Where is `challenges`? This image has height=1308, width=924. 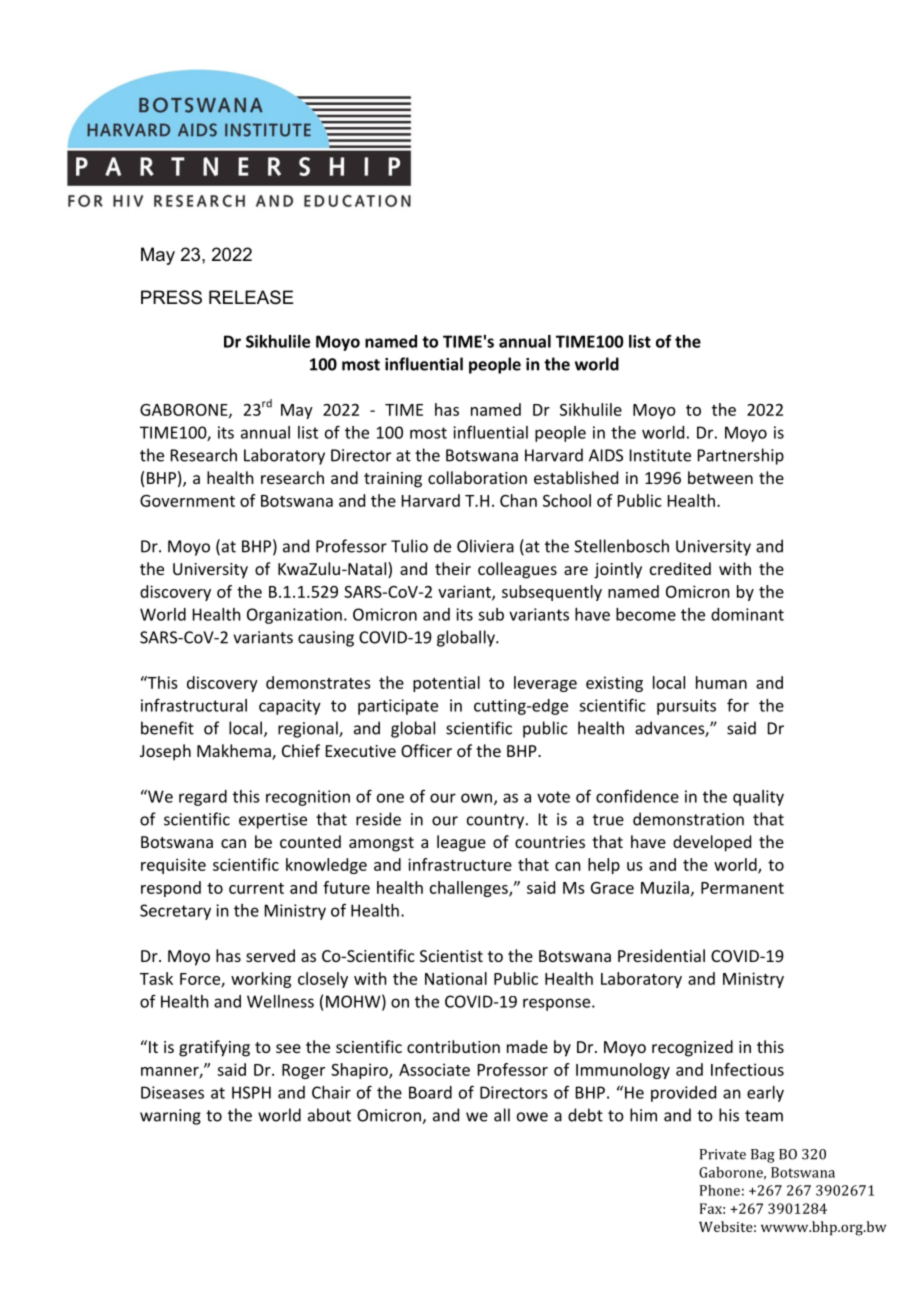
challenges is located at coordinates (470, 889).
